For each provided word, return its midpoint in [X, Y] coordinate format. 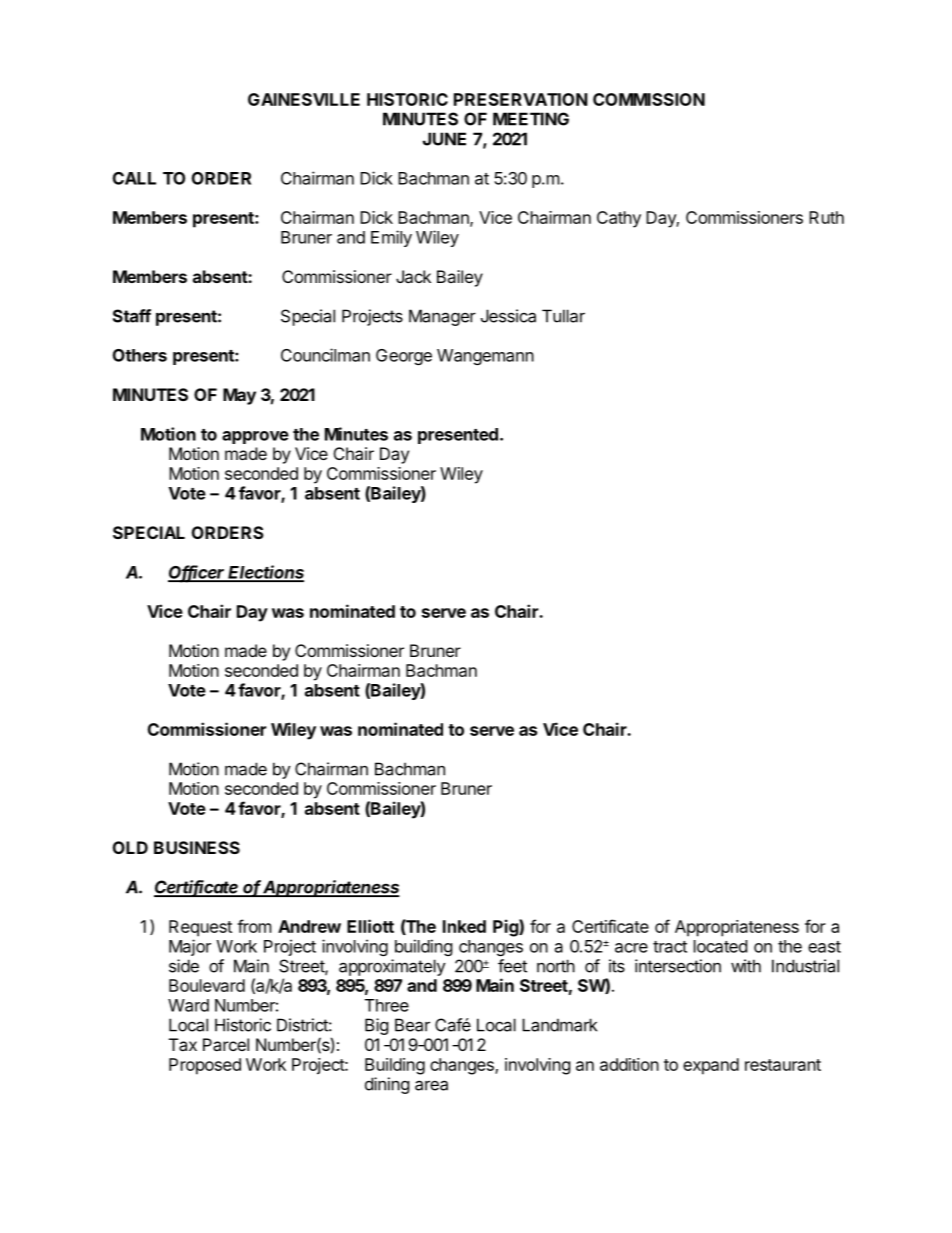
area [431, 1085]
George [404, 357]
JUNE [444, 139]
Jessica [508, 316]
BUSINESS [197, 847]
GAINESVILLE [304, 99]
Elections [265, 573]
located [720, 946]
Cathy [619, 219]
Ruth [826, 217]
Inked [464, 926]
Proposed [205, 1066]
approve [255, 437]
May [239, 396]
